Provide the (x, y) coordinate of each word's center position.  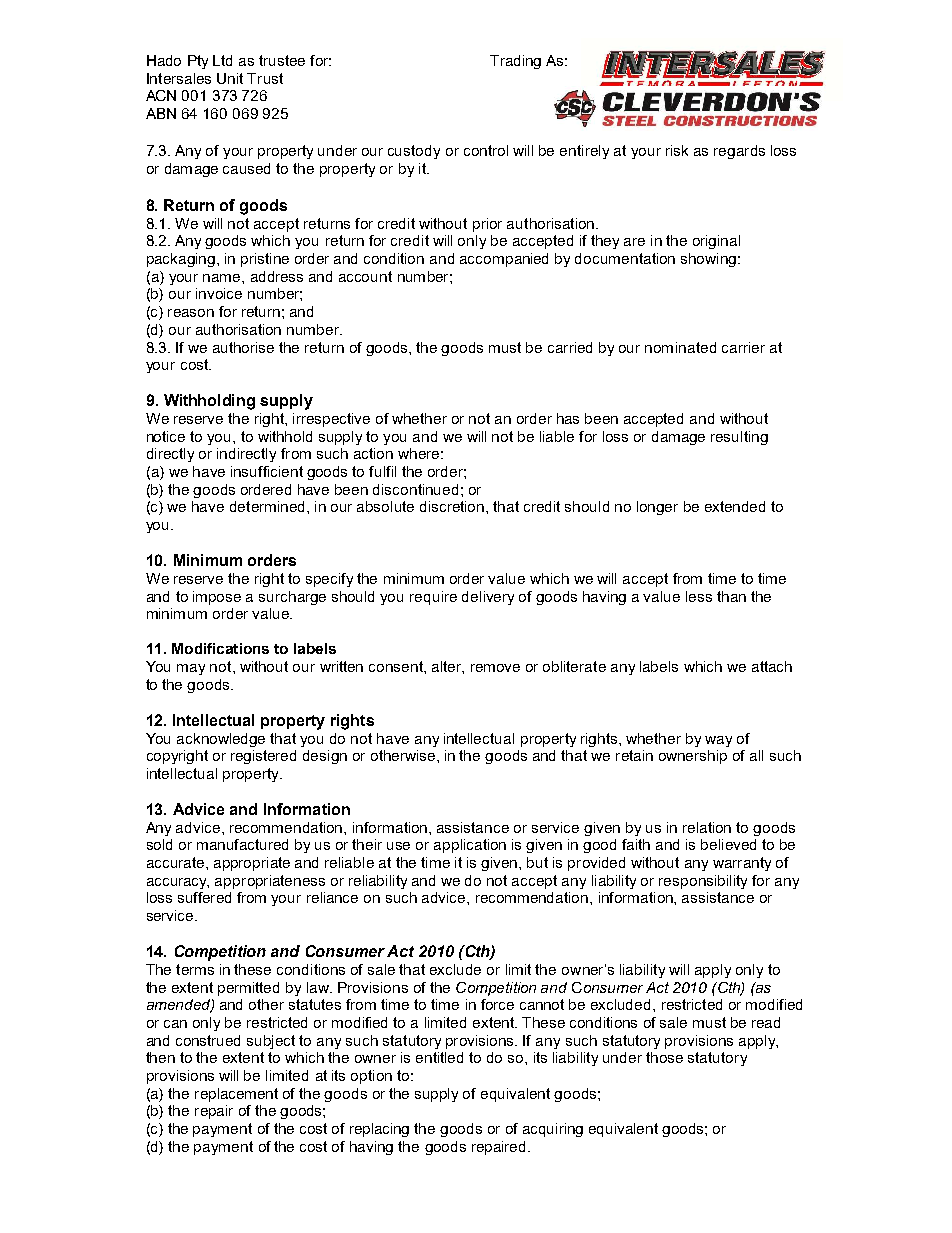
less (699, 596)
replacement (236, 1095)
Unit (230, 78)
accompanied (504, 260)
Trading (515, 62)
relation (707, 827)
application (470, 846)
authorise (243, 347)
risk (677, 150)
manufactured (242, 844)
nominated (680, 347)
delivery (488, 598)
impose (217, 598)
